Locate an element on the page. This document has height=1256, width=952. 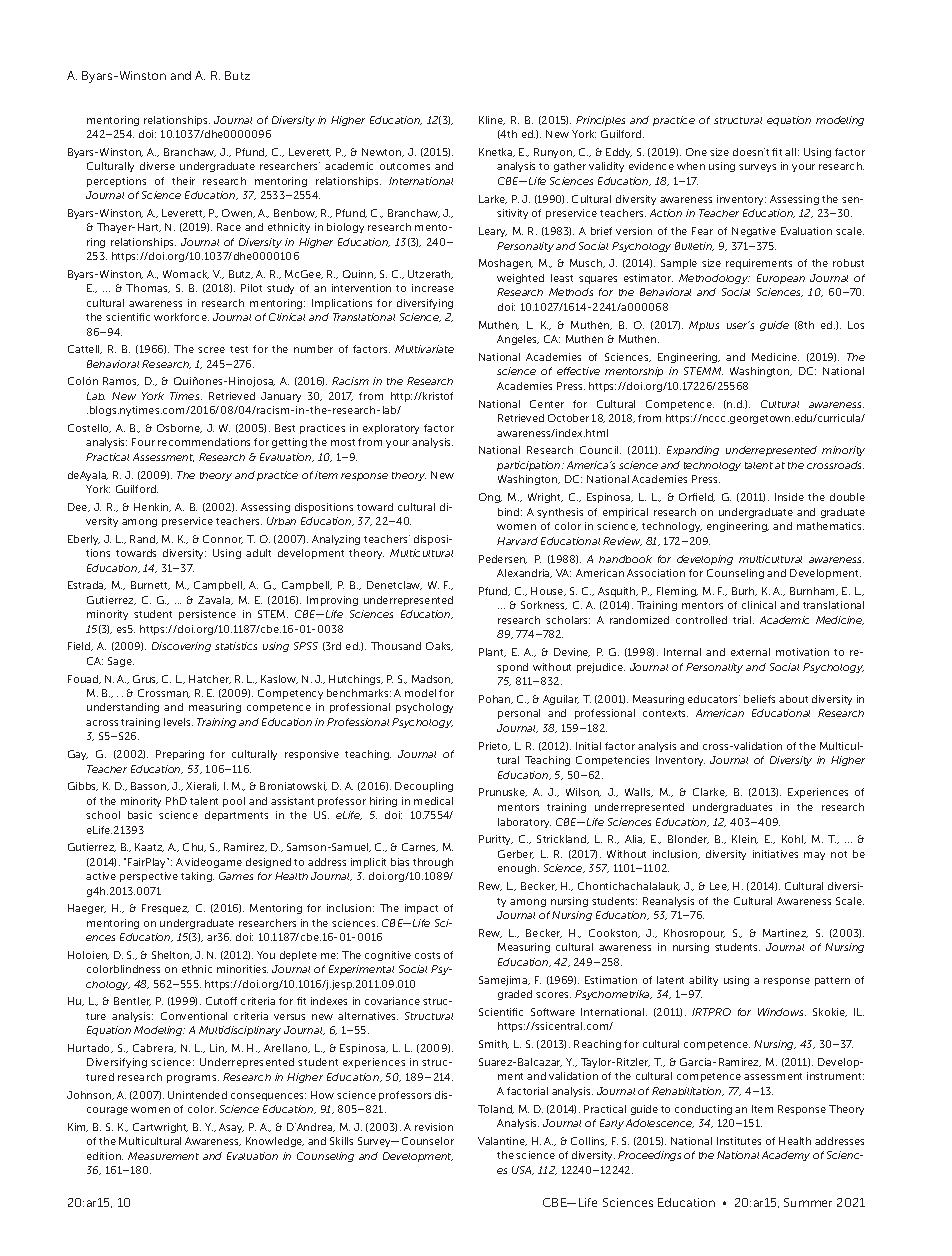
Carnes is located at coordinates (420, 847).
